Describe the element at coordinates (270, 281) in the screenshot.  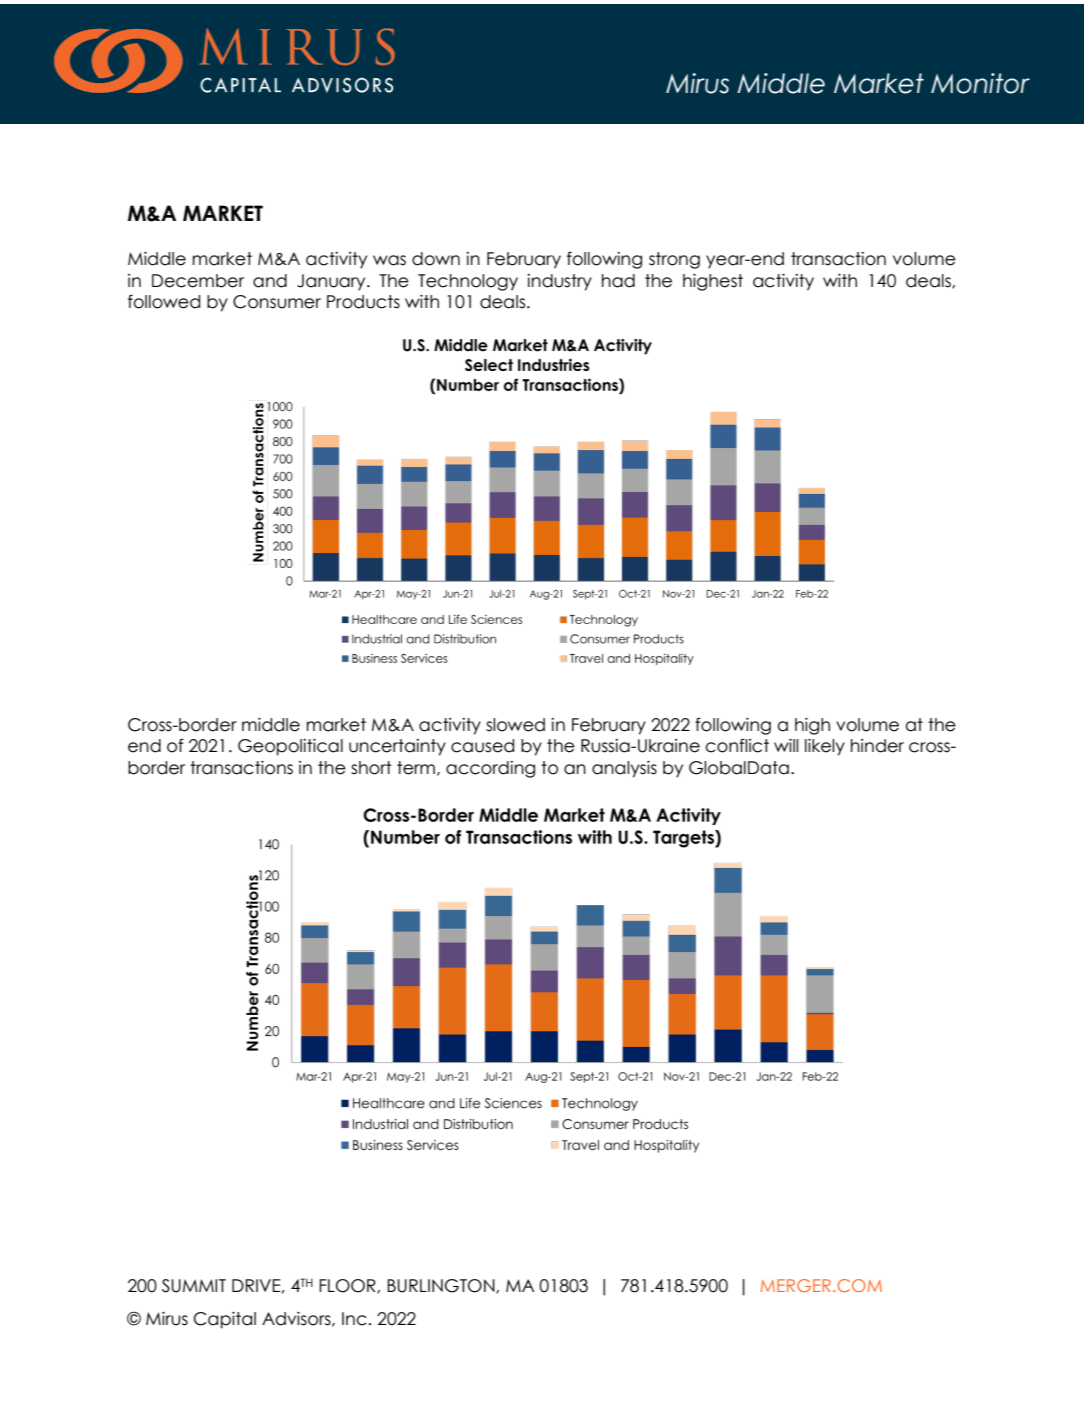
I see `and` at that location.
